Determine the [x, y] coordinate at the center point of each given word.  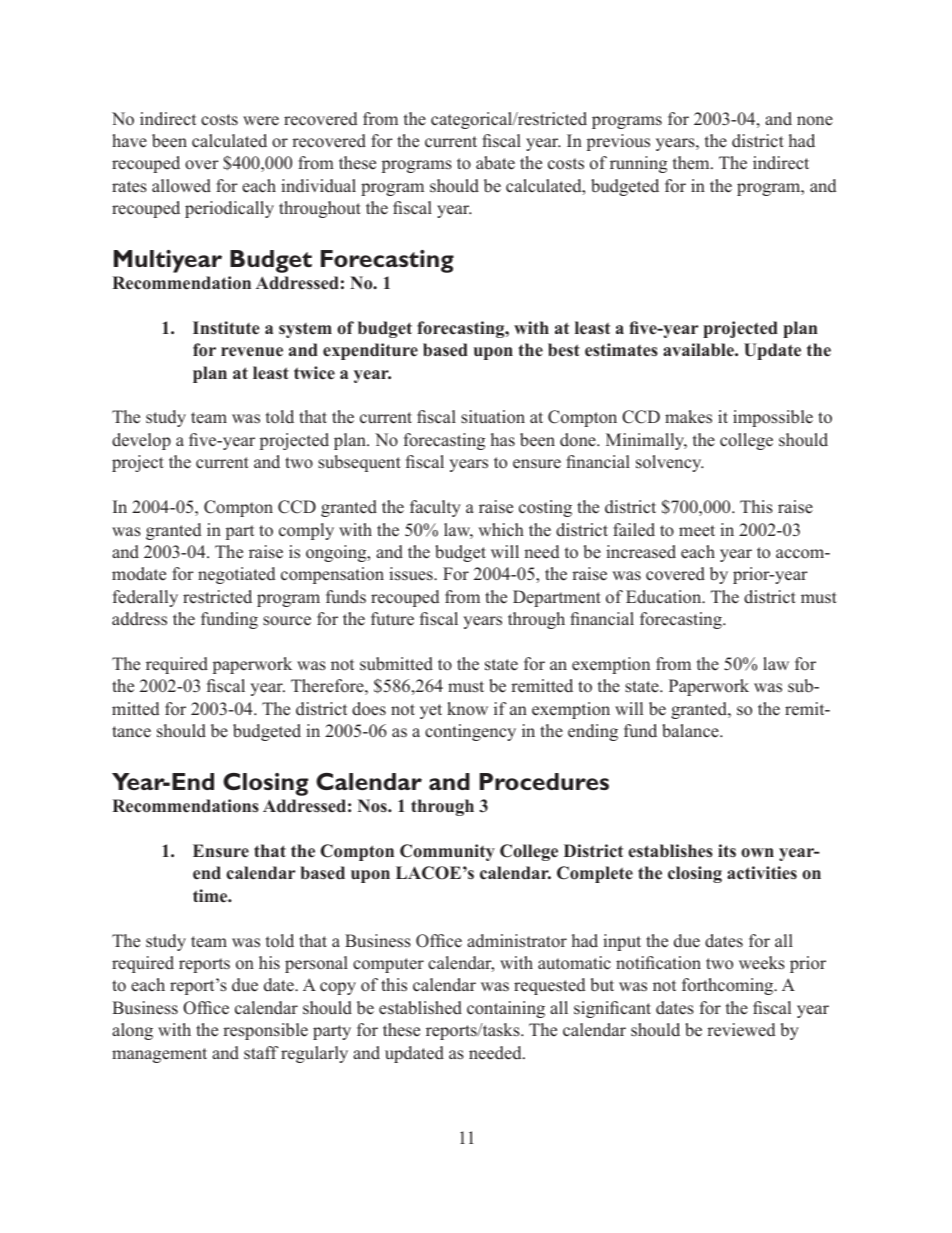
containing [506, 1009]
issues [412, 574]
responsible [265, 1031]
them [692, 163]
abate [495, 163]
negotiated [236, 575]
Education [665, 596]
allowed [181, 186]
